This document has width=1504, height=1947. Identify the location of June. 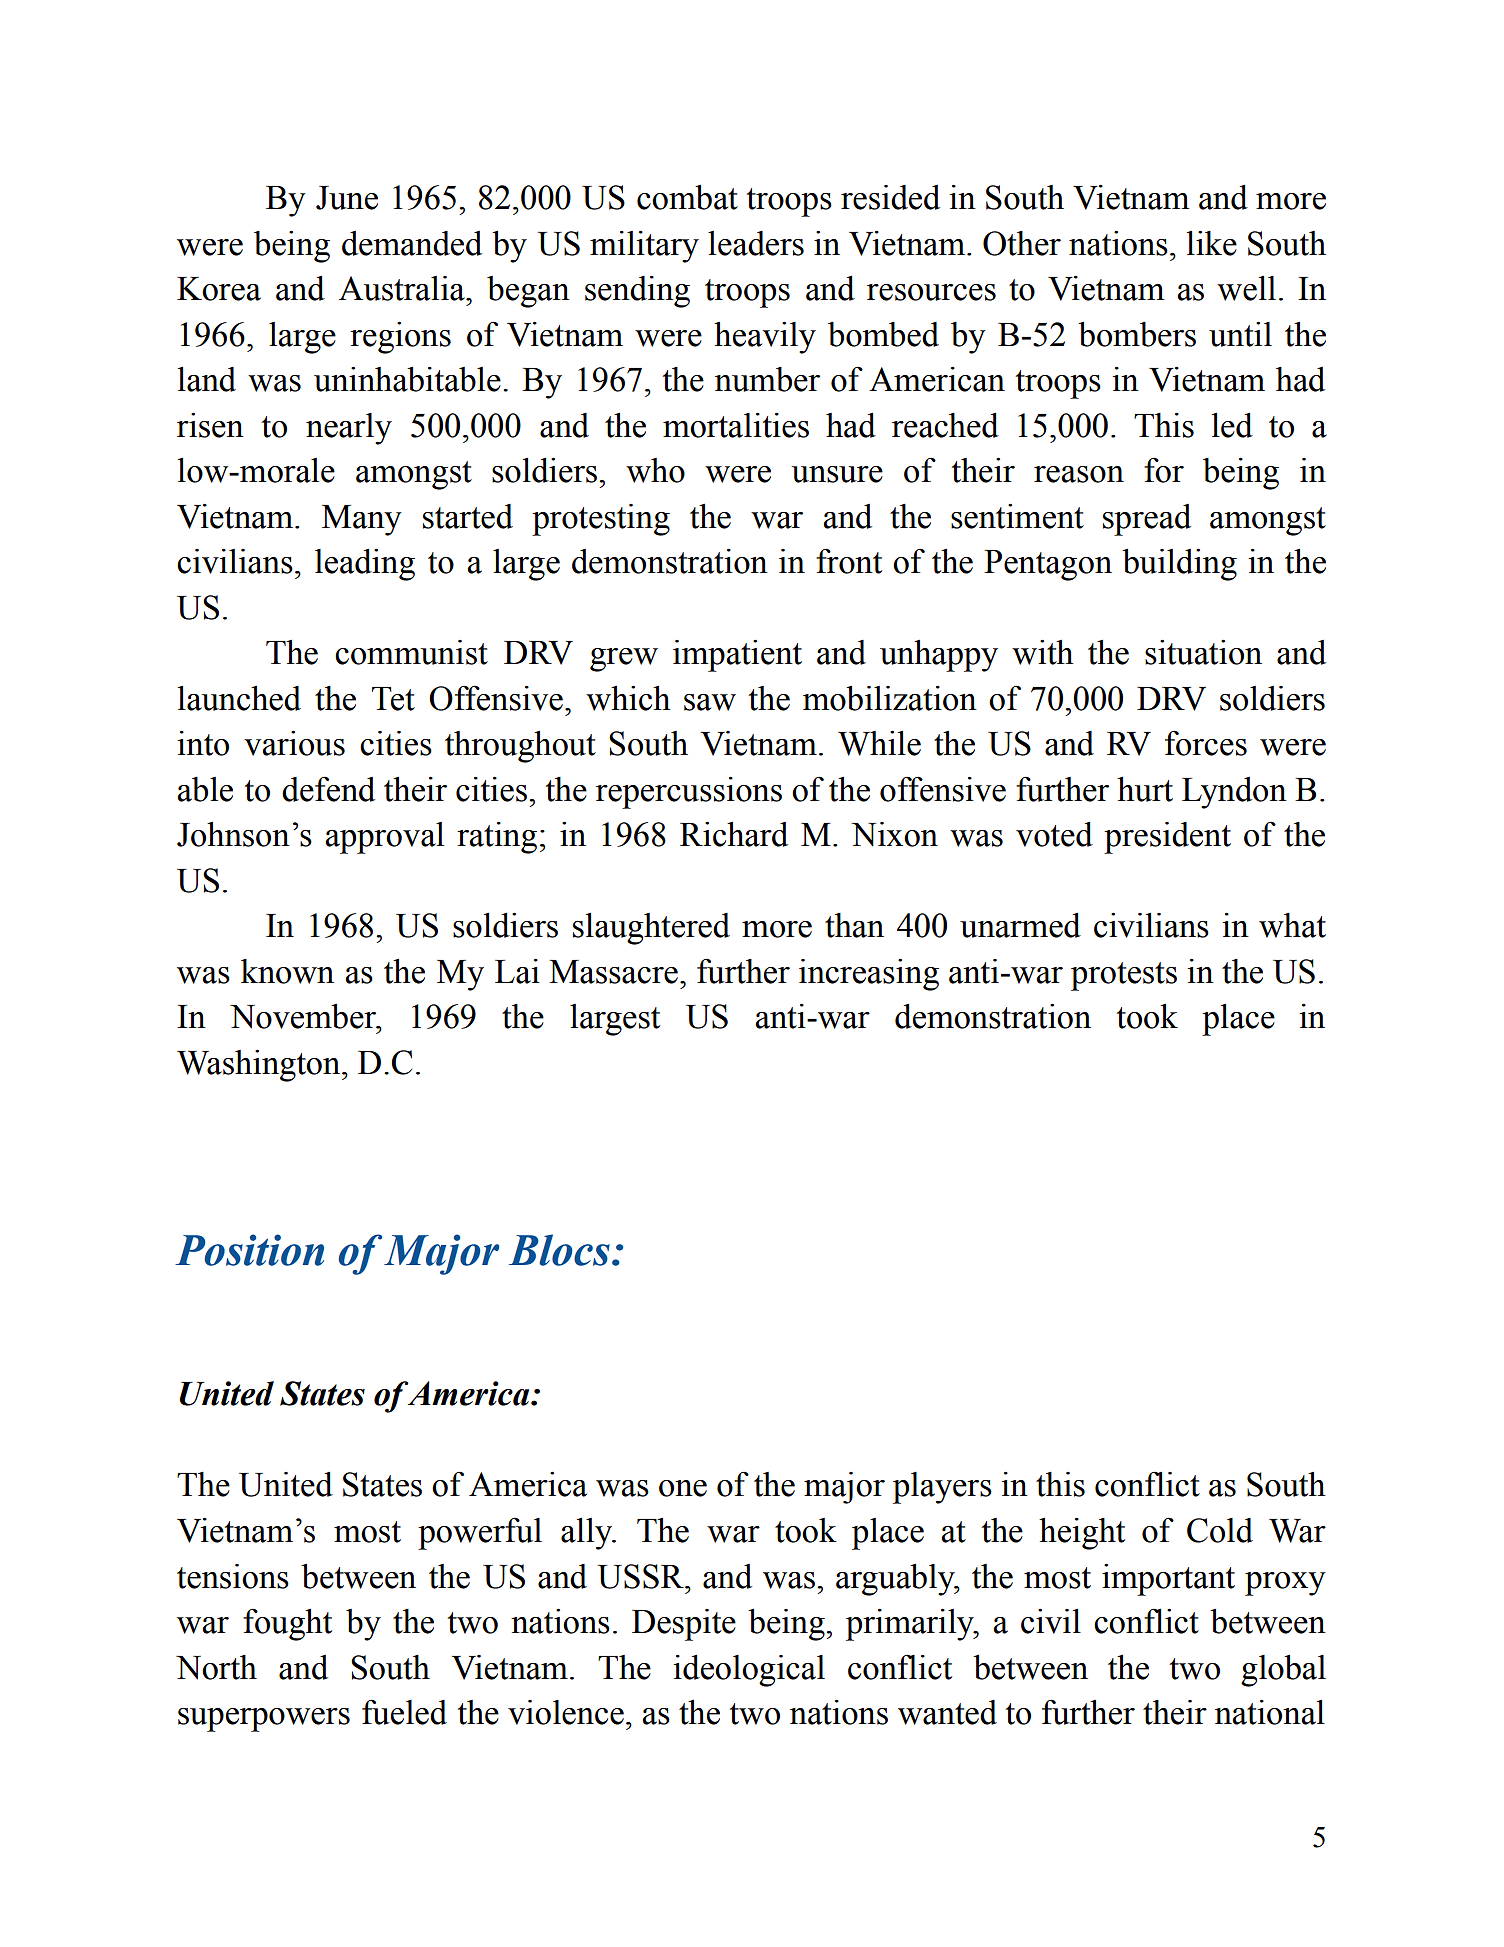
(347, 198).
